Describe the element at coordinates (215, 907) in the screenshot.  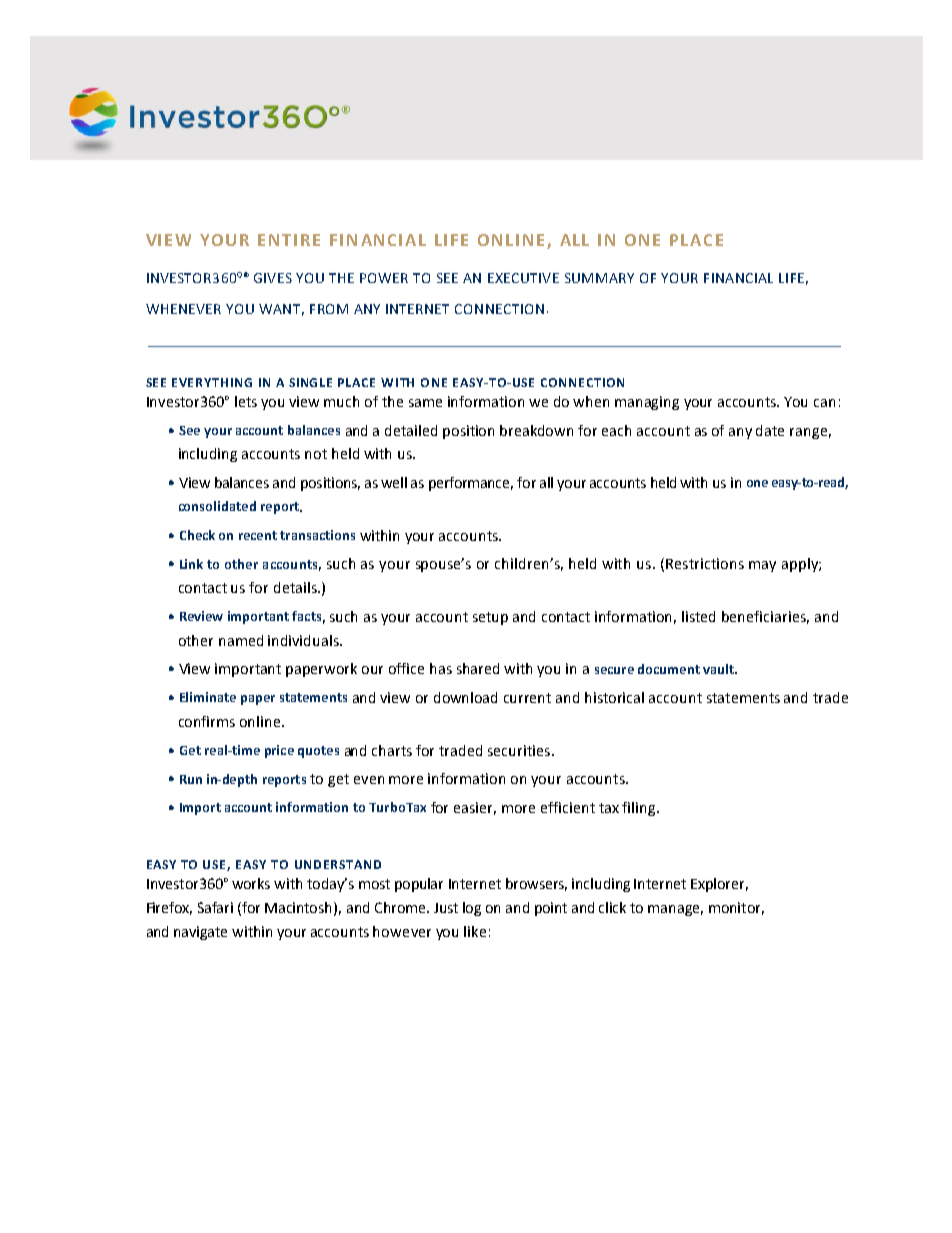
I see `Safari` at that location.
